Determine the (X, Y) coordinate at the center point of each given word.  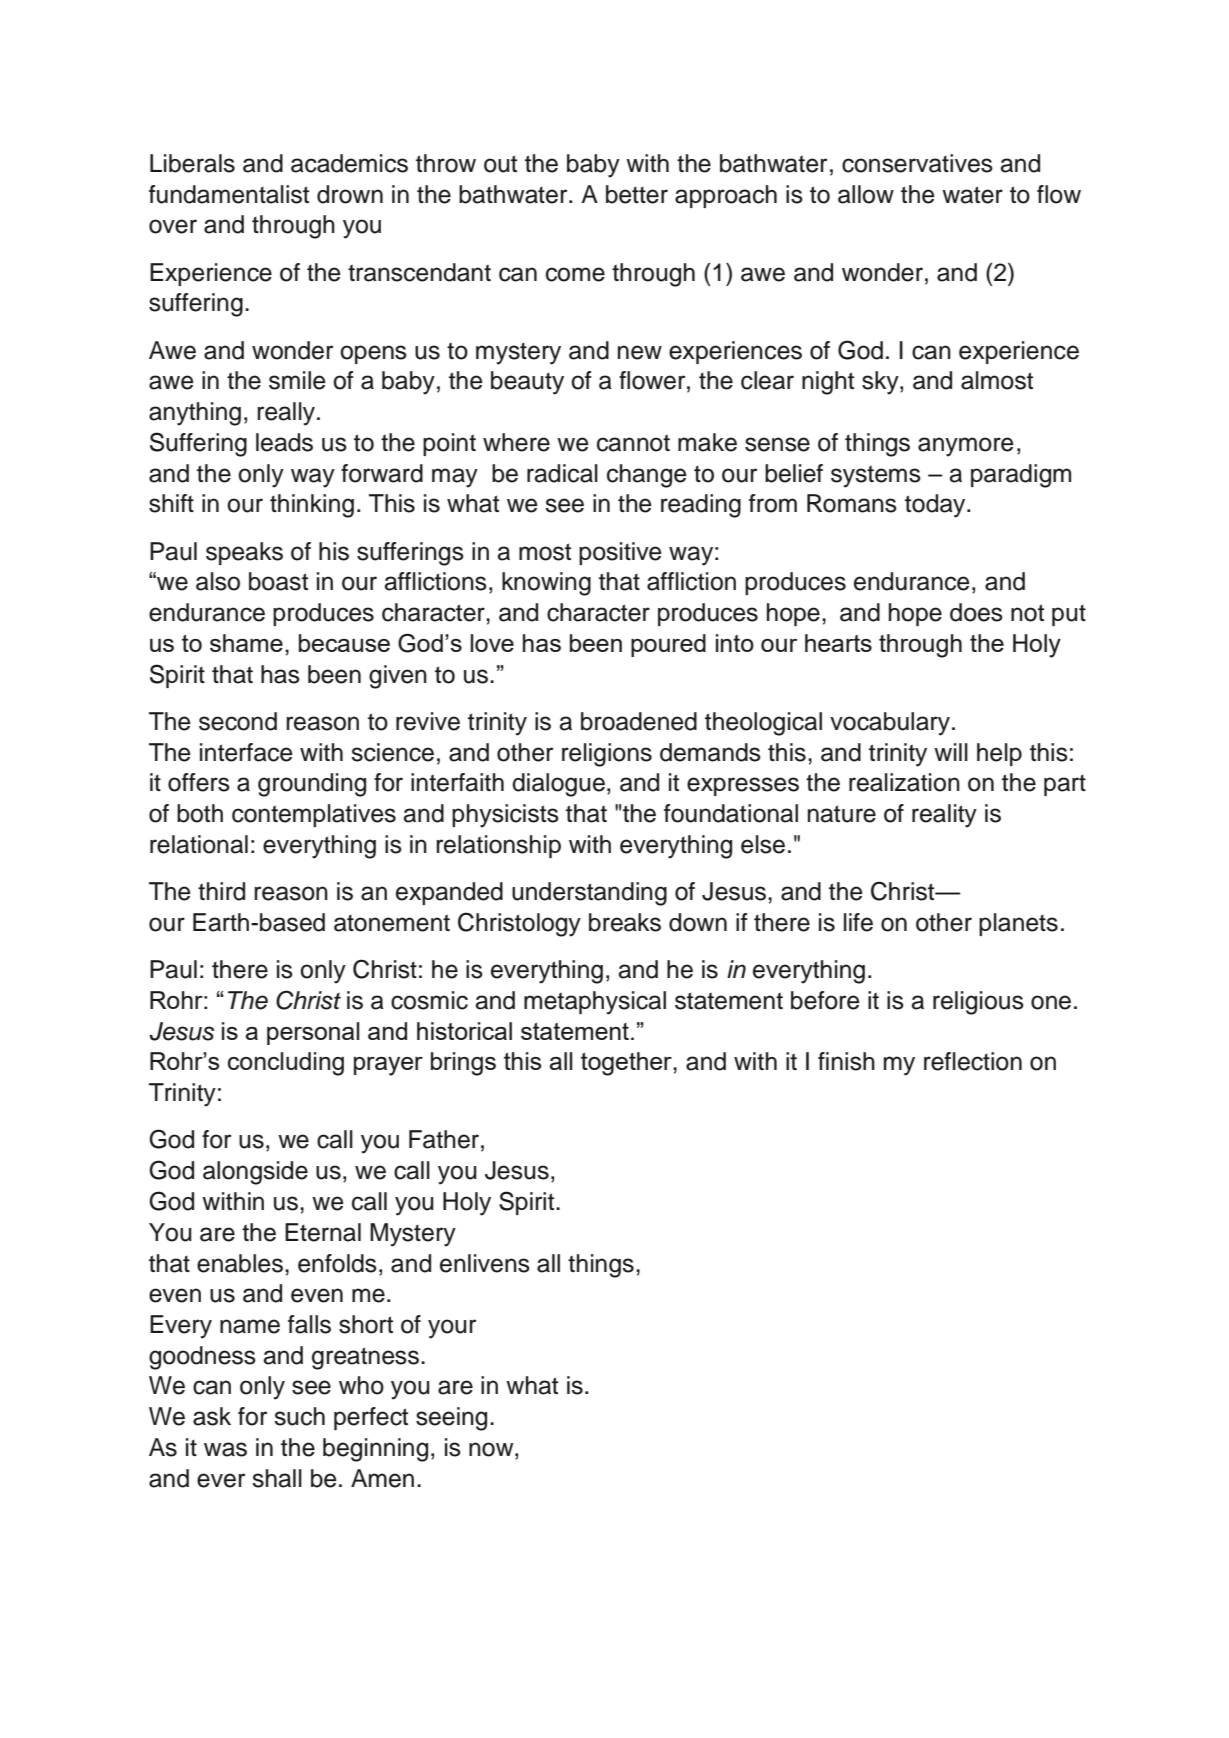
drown (350, 194)
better (637, 194)
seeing (451, 1419)
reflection (973, 1061)
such (300, 1416)
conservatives (917, 163)
